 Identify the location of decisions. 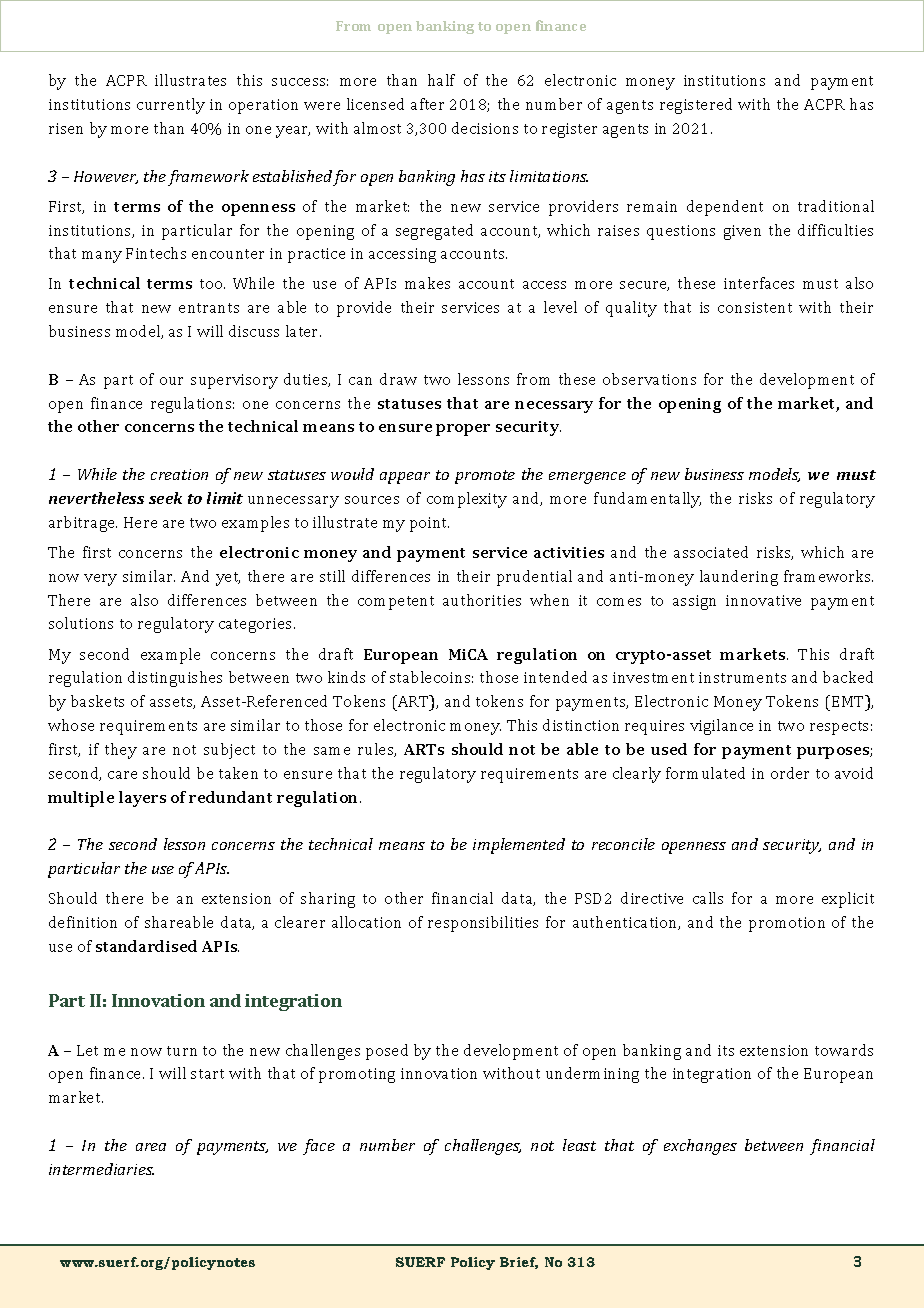
(485, 128).
